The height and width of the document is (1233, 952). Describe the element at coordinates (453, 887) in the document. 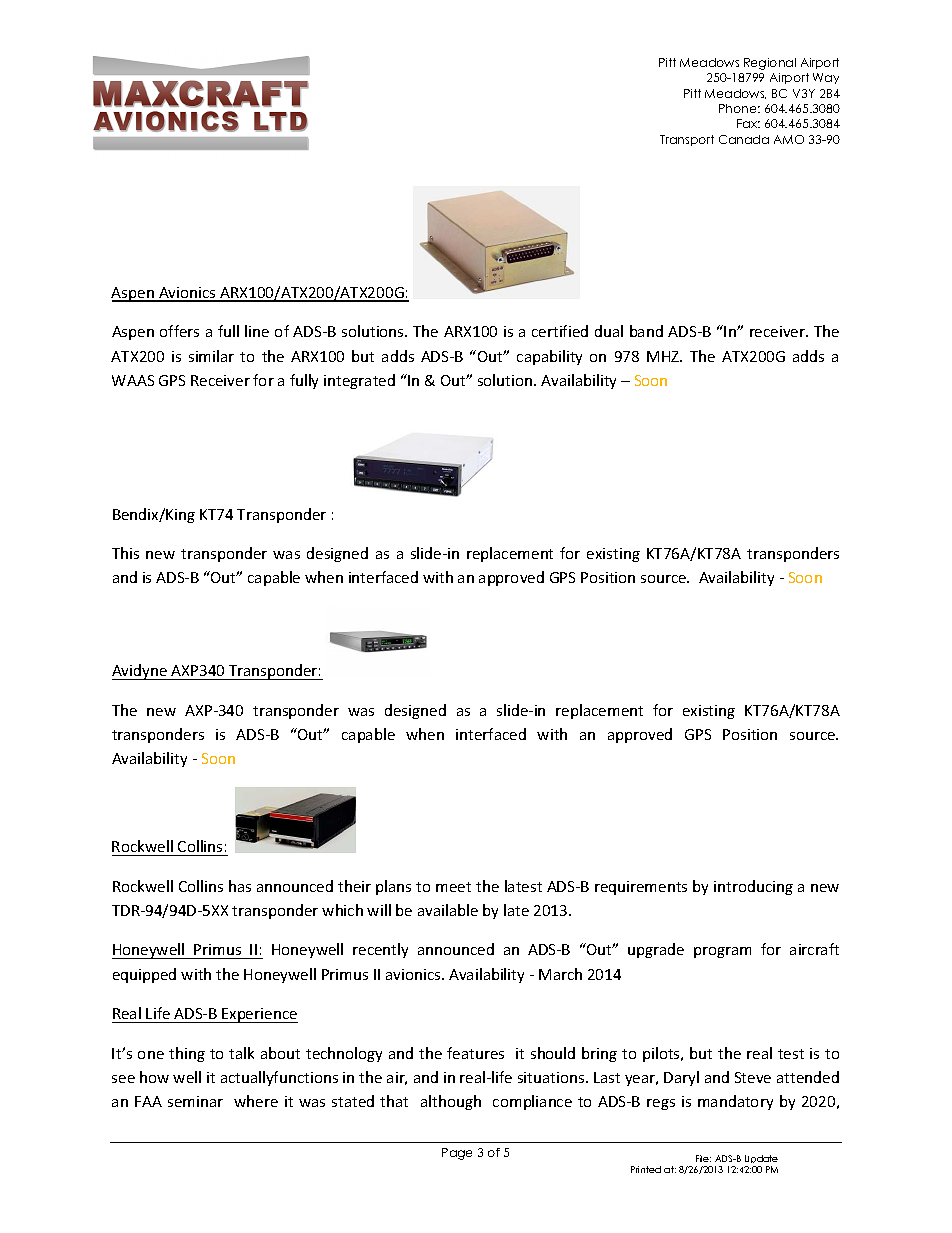

I see `meet` at that location.
